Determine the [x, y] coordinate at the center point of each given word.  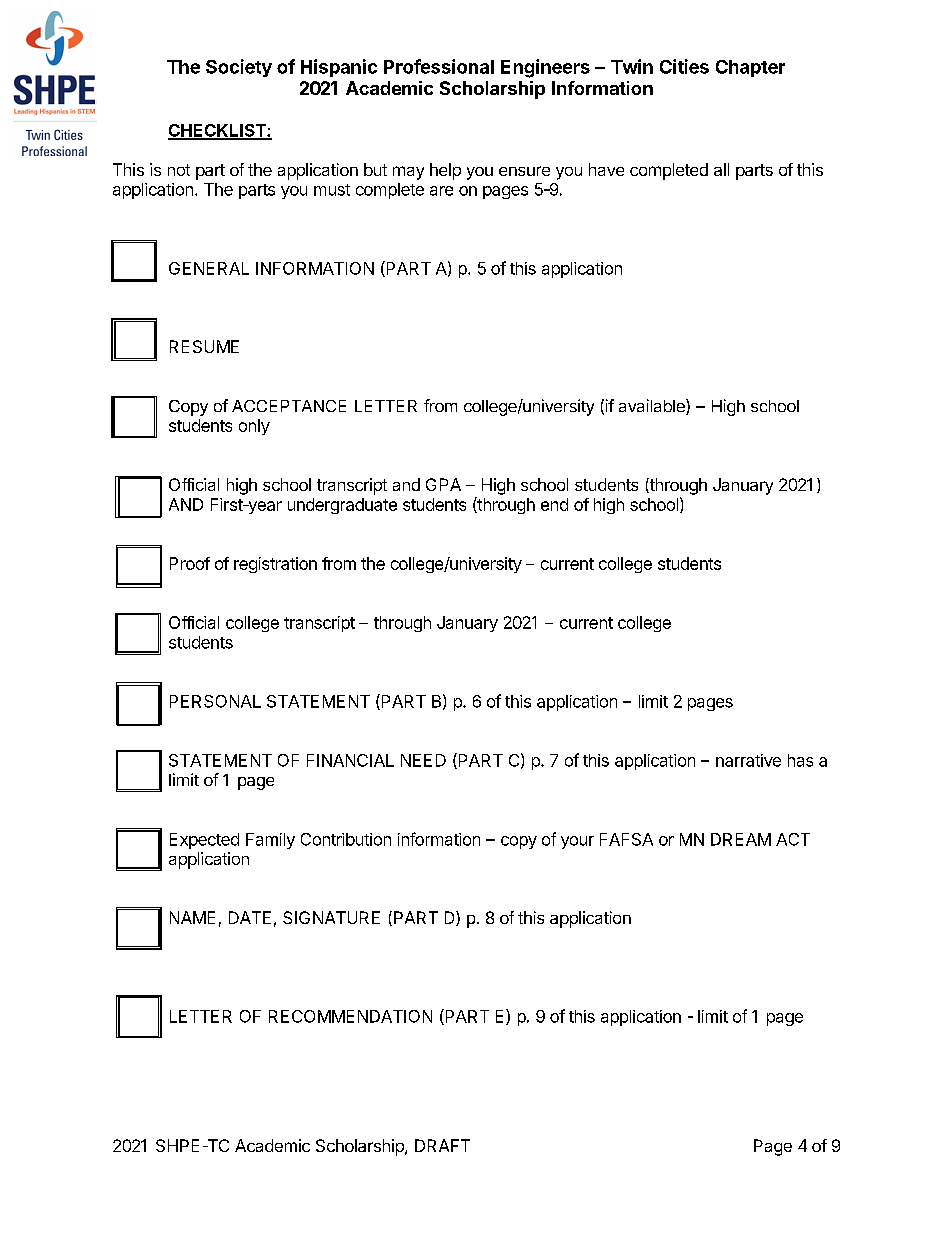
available [653, 407]
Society [239, 68]
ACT [793, 839]
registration [275, 565]
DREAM [741, 839]
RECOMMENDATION [350, 1016]
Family [270, 841]
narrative [748, 760]
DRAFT [442, 1145]
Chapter [750, 68]
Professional [439, 66]
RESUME [204, 346]
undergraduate [342, 506]
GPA [443, 484]
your [577, 842]
